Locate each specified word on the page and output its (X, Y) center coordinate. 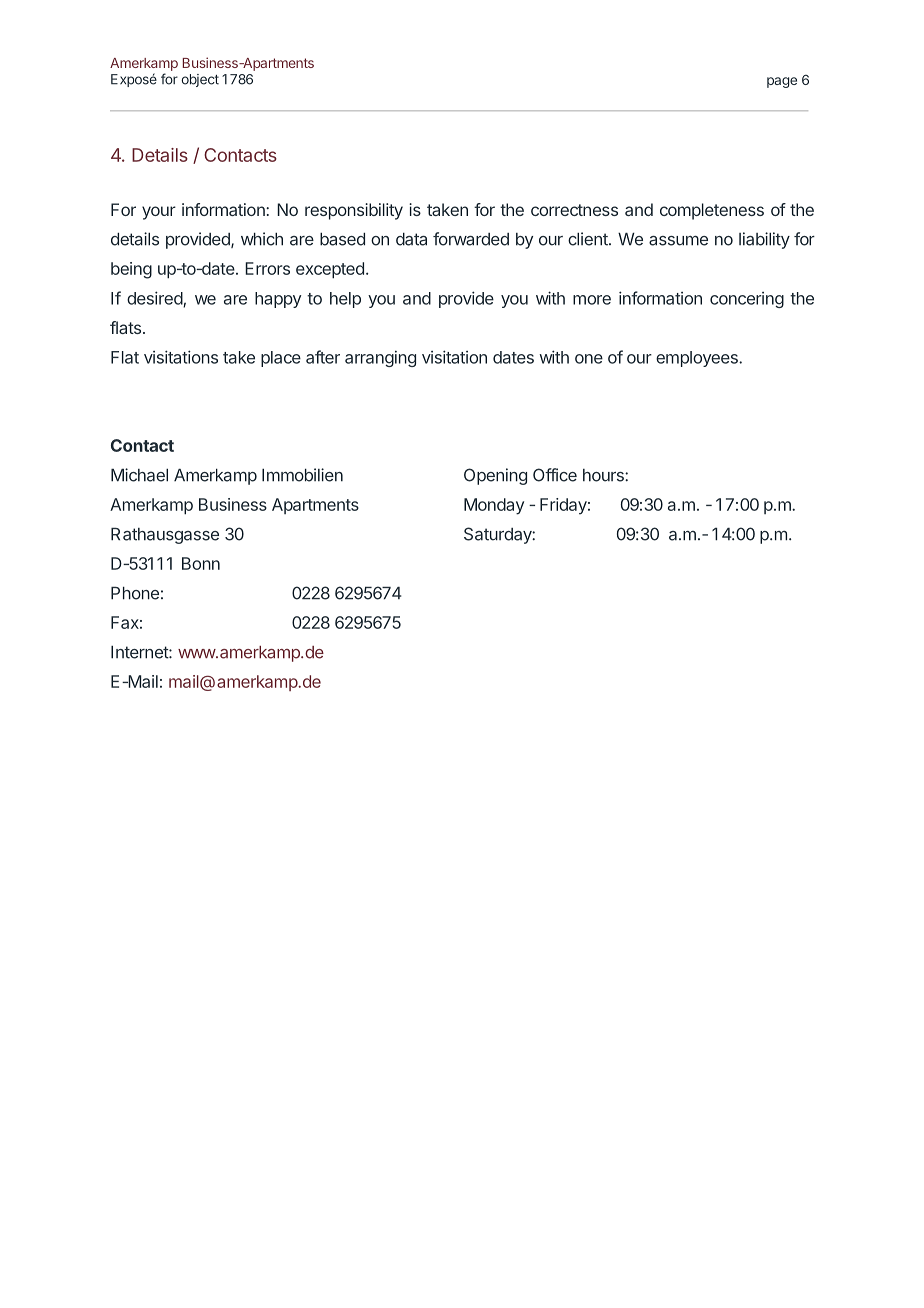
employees (698, 359)
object (200, 80)
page (782, 82)
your (159, 213)
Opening (495, 476)
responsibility (354, 211)
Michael (139, 475)
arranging (380, 358)
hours (604, 475)
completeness (712, 211)
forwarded (471, 239)
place (281, 359)
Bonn (201, 563)
